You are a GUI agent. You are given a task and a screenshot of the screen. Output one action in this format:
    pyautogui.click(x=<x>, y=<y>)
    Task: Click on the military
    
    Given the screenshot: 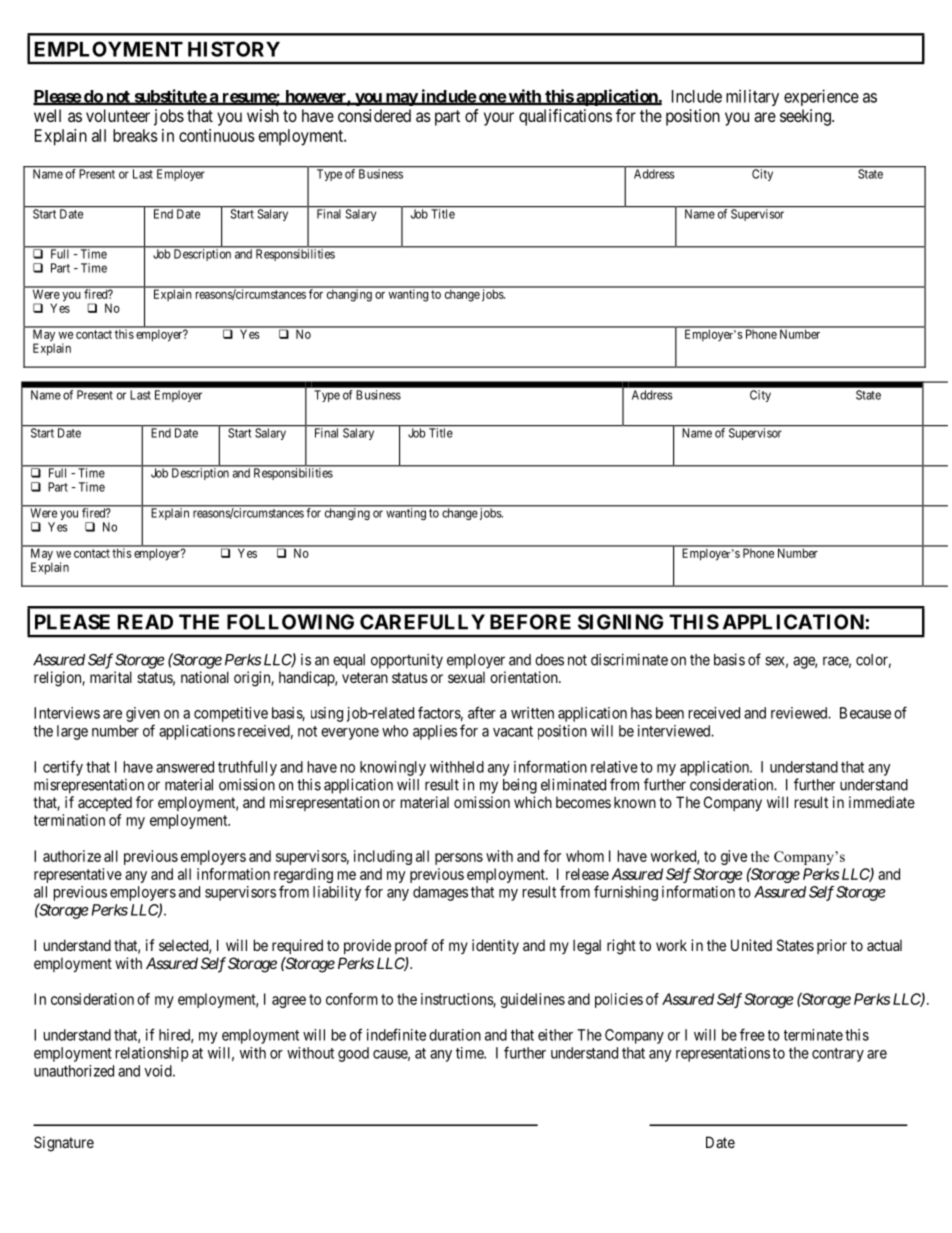 What is the action you would take?
    pyautogui.click(x=752, y=97)
